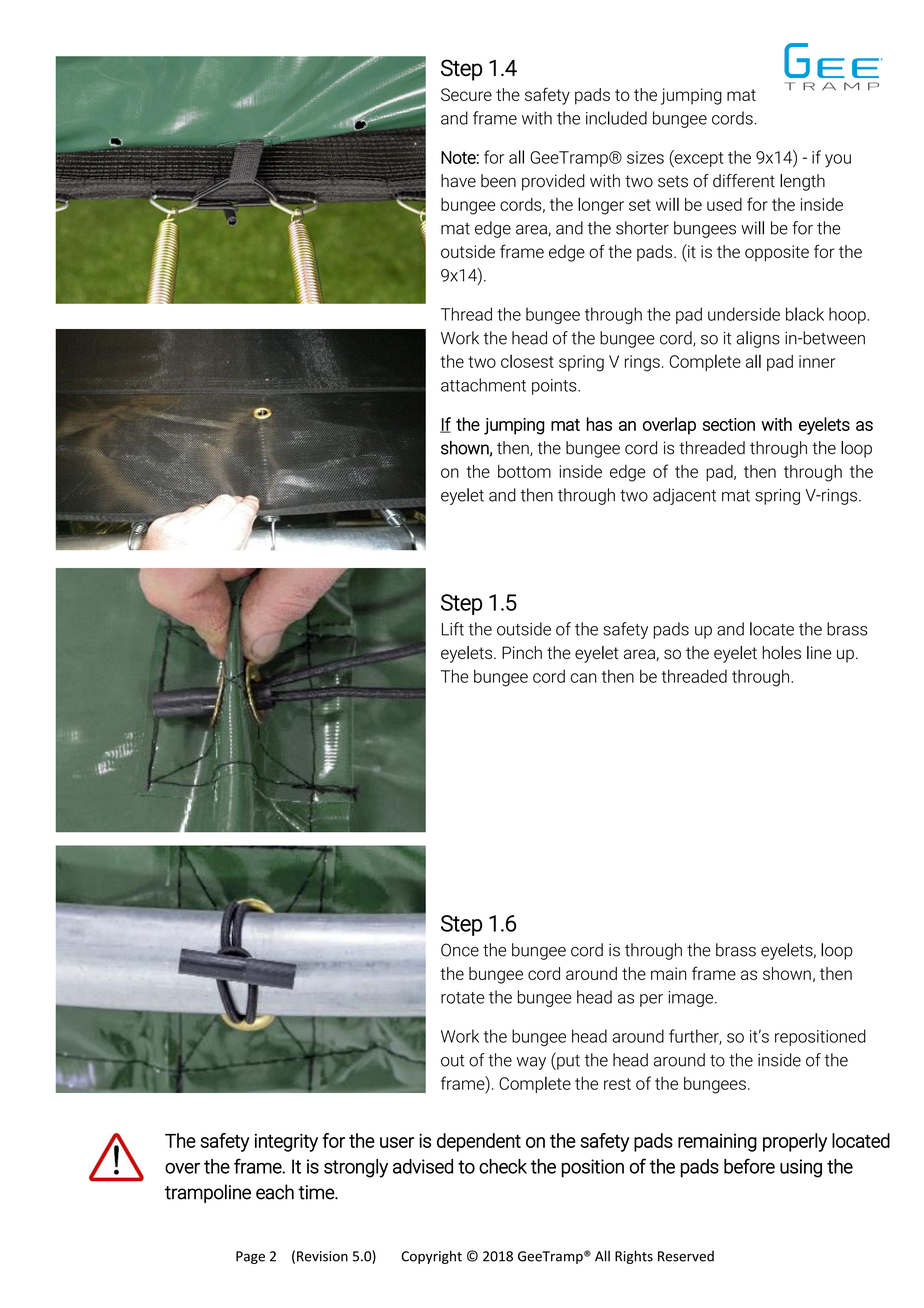 Image resolution: width=924 pixels, height=1308 pixels. What do you see at coordinates (317, 1192) in the screenshot?
I see `time` at bounding box center [317, 1192].
